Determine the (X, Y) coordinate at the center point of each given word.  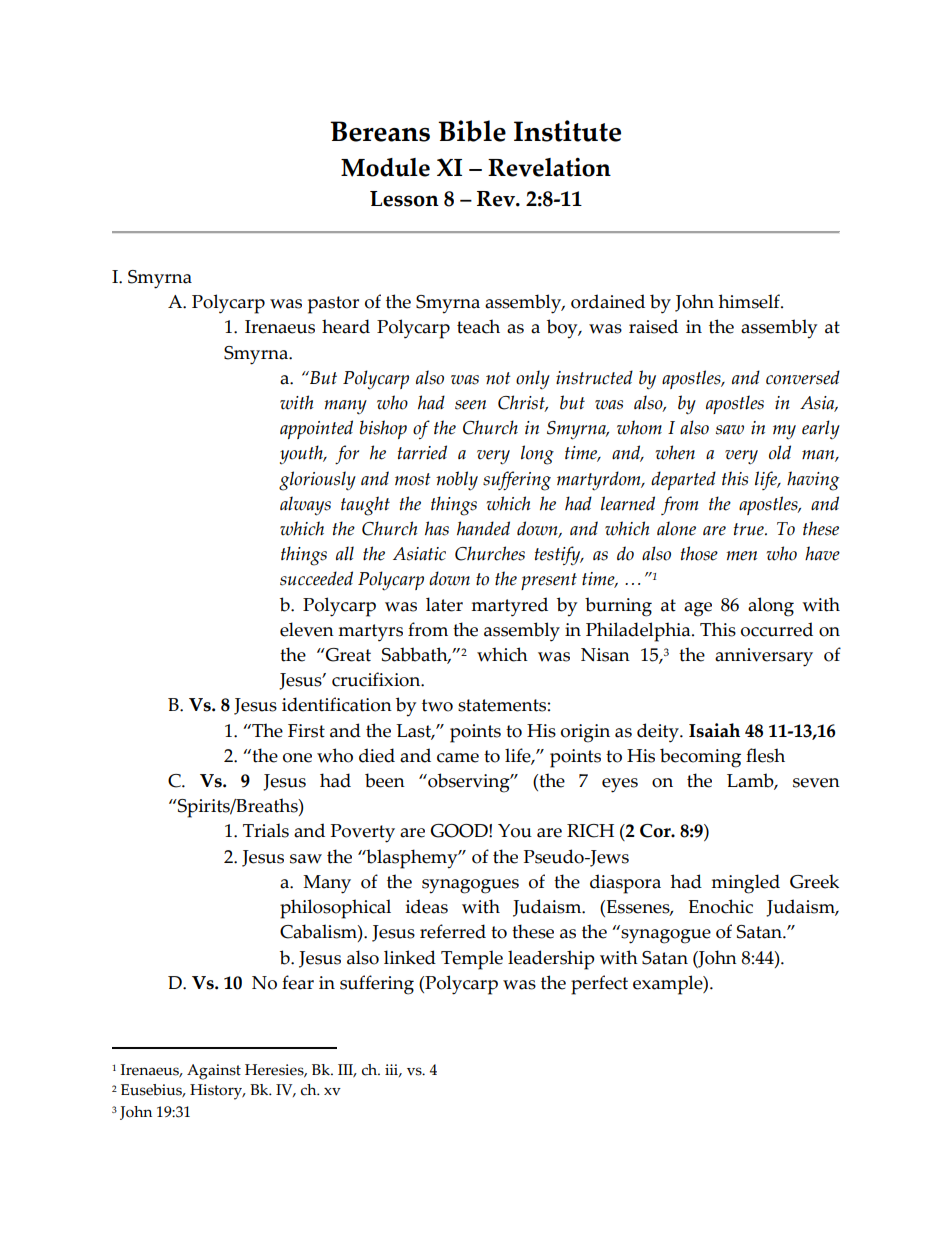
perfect (599, 985)
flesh (765, 755)
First (306, 731)
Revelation (549, 167)
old (780, 452)
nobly (457, 481)
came (458, 758)
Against (214, 1072)
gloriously (317, 481)
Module (385, 167)
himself (750, 301)
